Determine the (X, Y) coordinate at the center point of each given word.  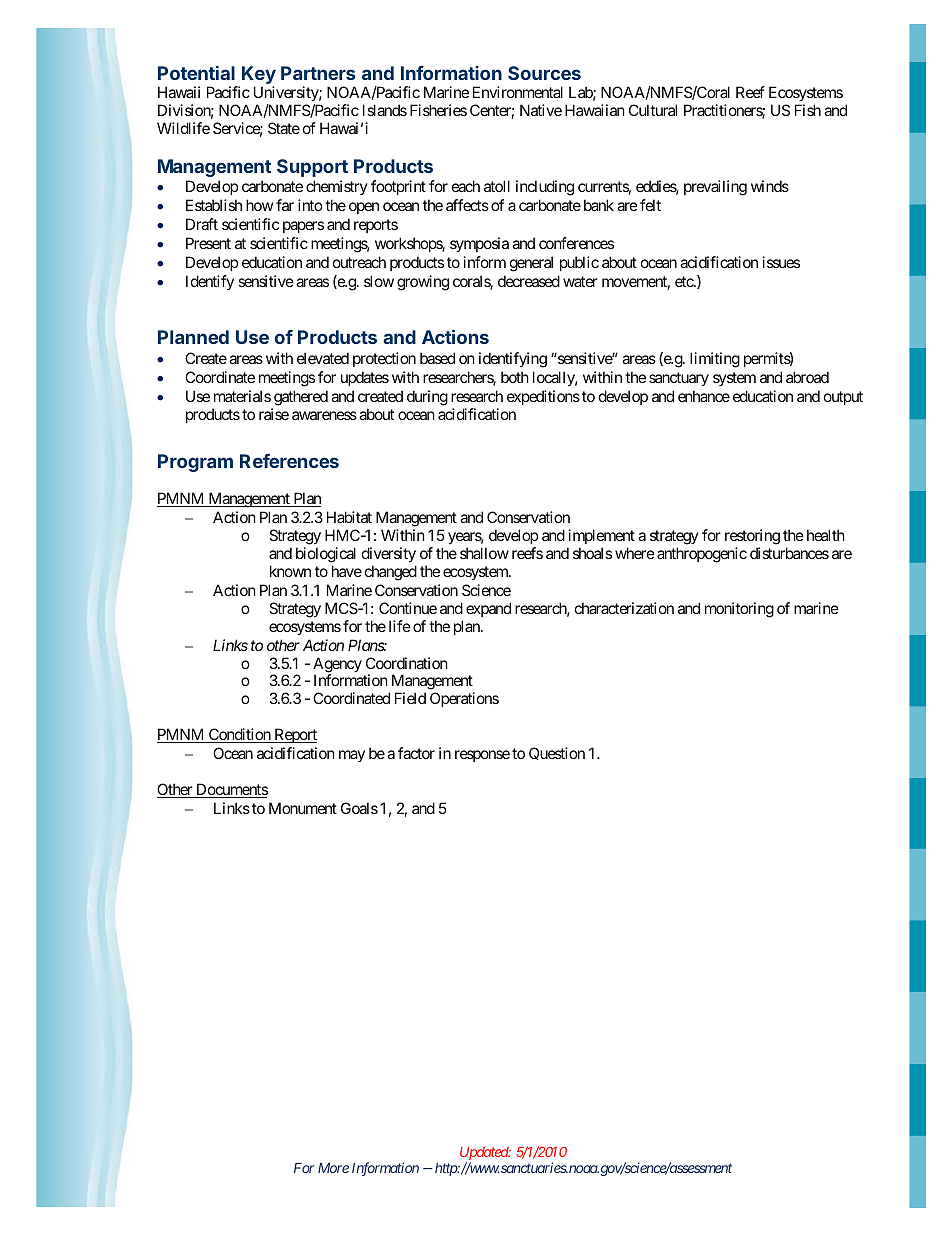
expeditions (543, 397)
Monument (303, 808)
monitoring (739, 610)
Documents (231, 790)
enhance (704, 396)
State (284, 128)
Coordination (407, 663)
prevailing (715, 188)
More (333, 1168)
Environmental (518, 92)
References (289, 461)
